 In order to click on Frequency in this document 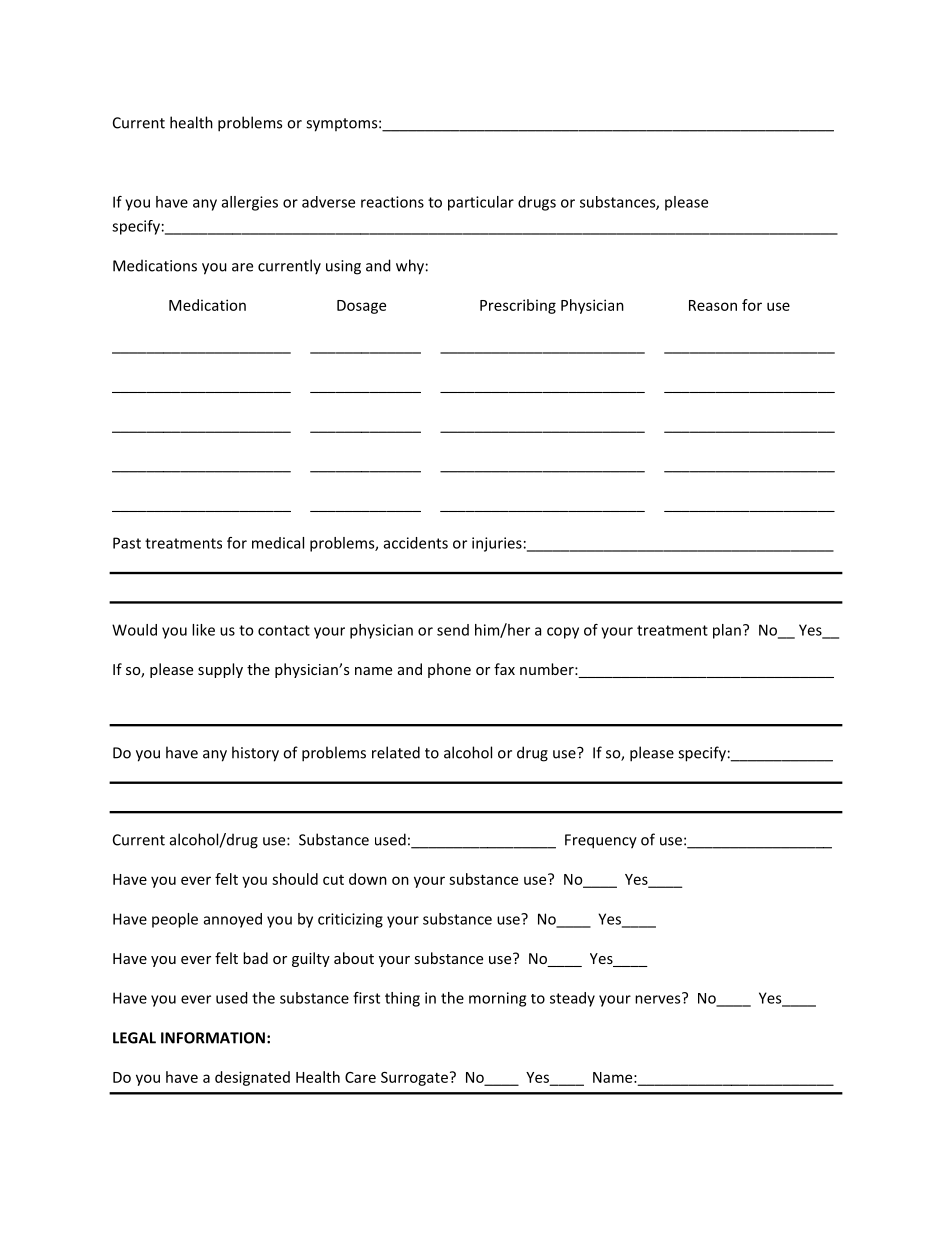, I will do `click(601, 841)`.
